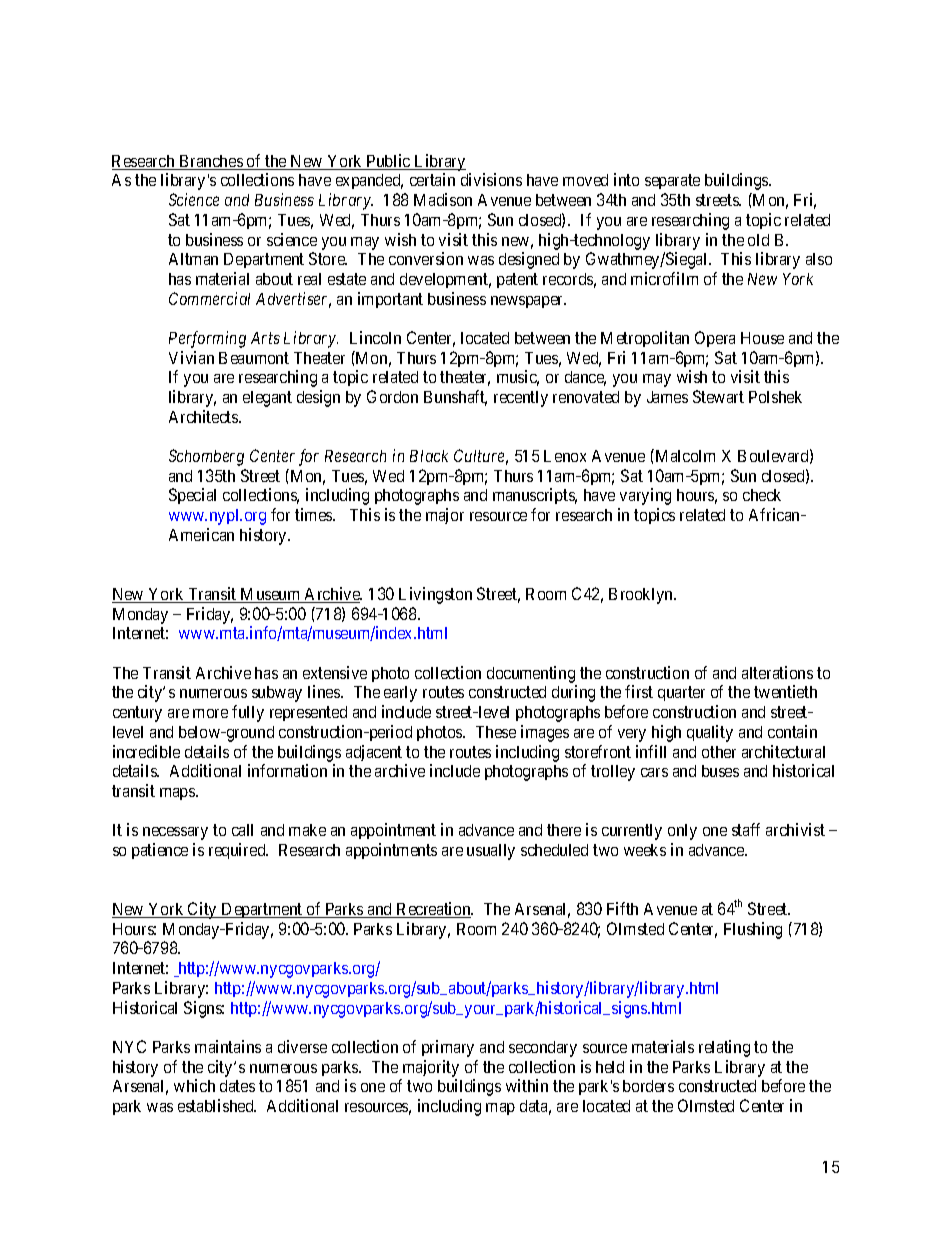 This document has height=1233, width=952. What do you see at coordinates (724, 1048) in the document?
I see `relating` at bounding box center [724, 1048].
